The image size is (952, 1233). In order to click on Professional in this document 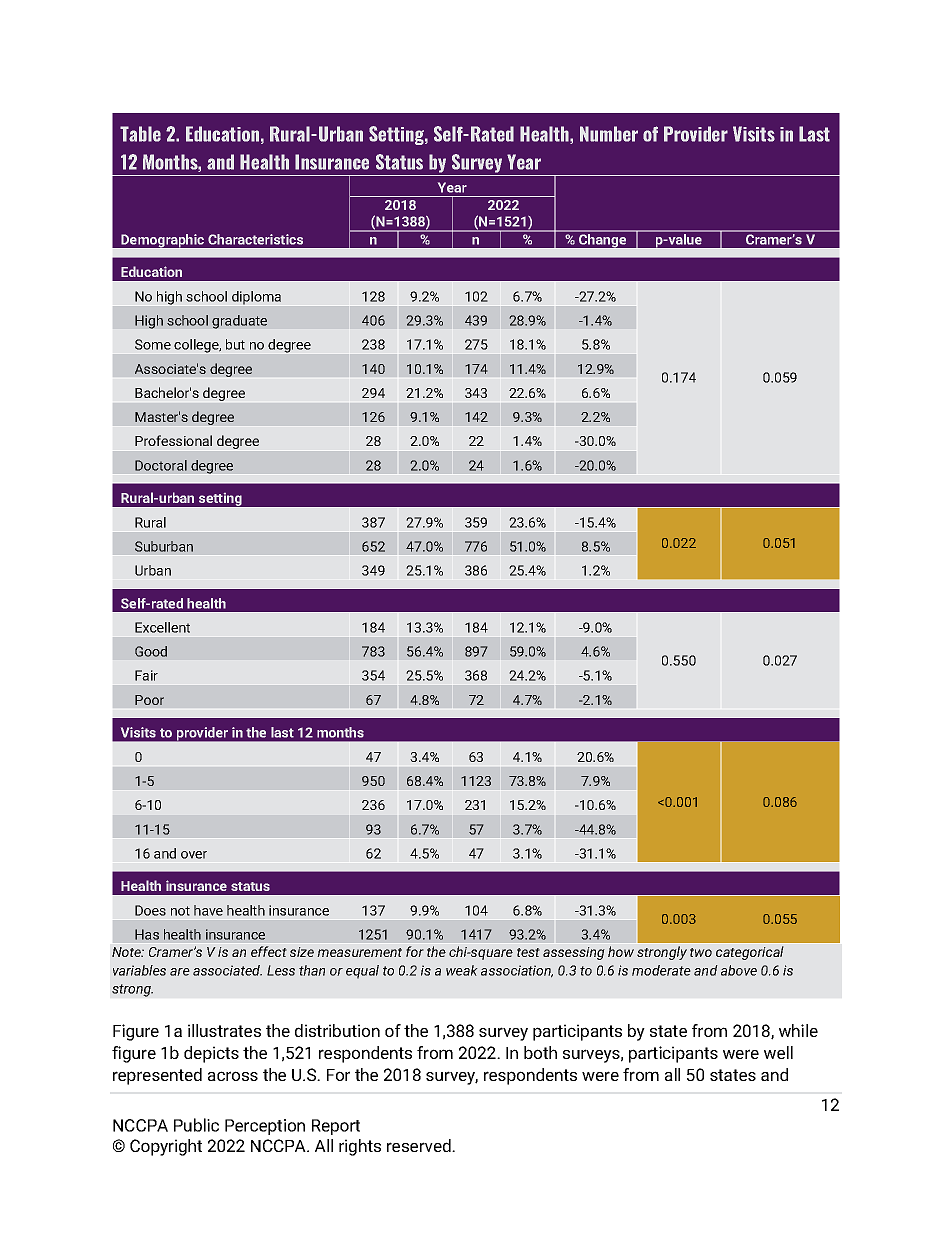, I will do `click(173, 440)`.
